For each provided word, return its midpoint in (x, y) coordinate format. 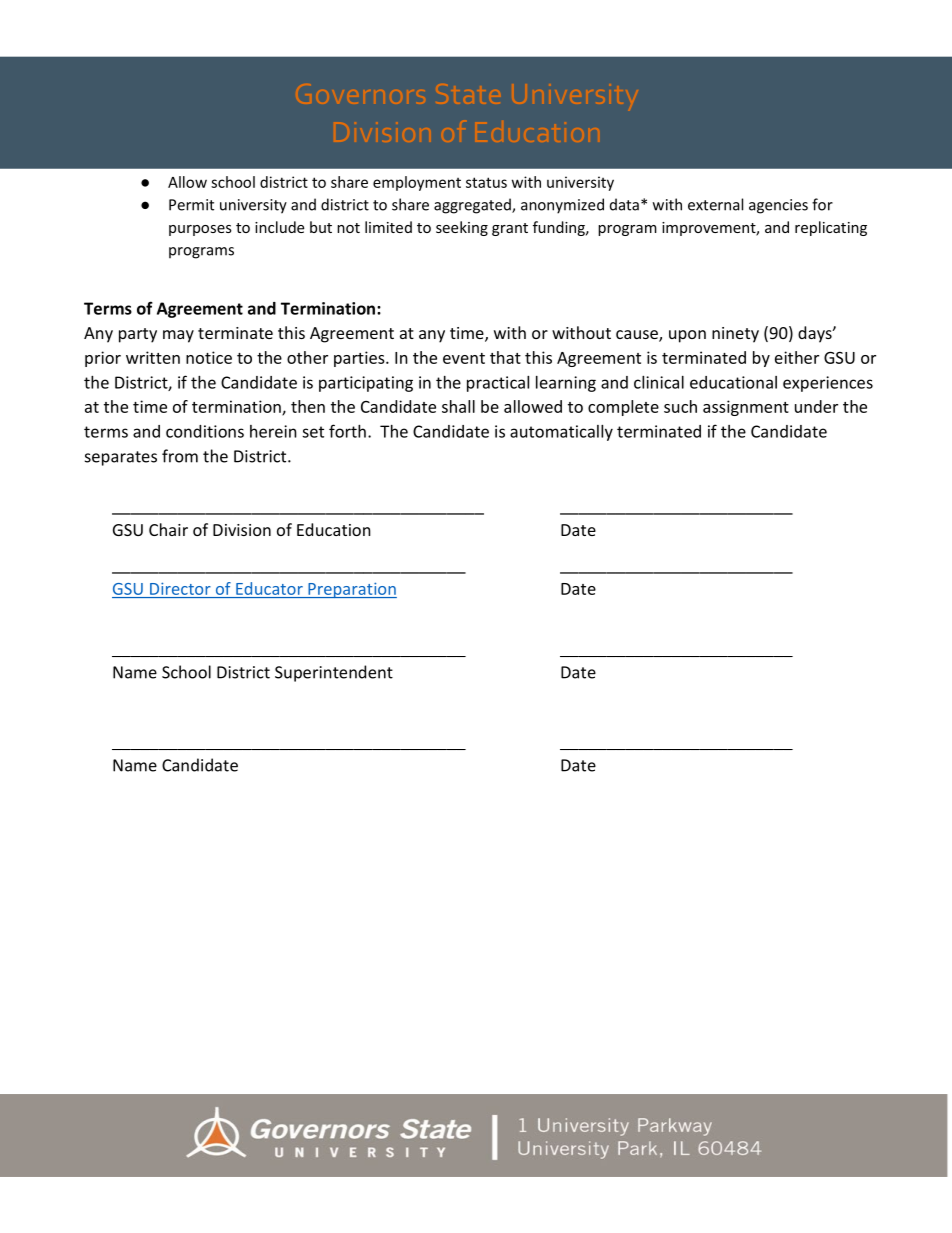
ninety (735, 335)
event (464, 358)
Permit (191, 205)
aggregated (473, 206)
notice (209, 357)
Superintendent (334, 673)
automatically (561, 433)
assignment (746, 408)
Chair (168, 529)
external (715, 204)
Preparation (351, 590)
